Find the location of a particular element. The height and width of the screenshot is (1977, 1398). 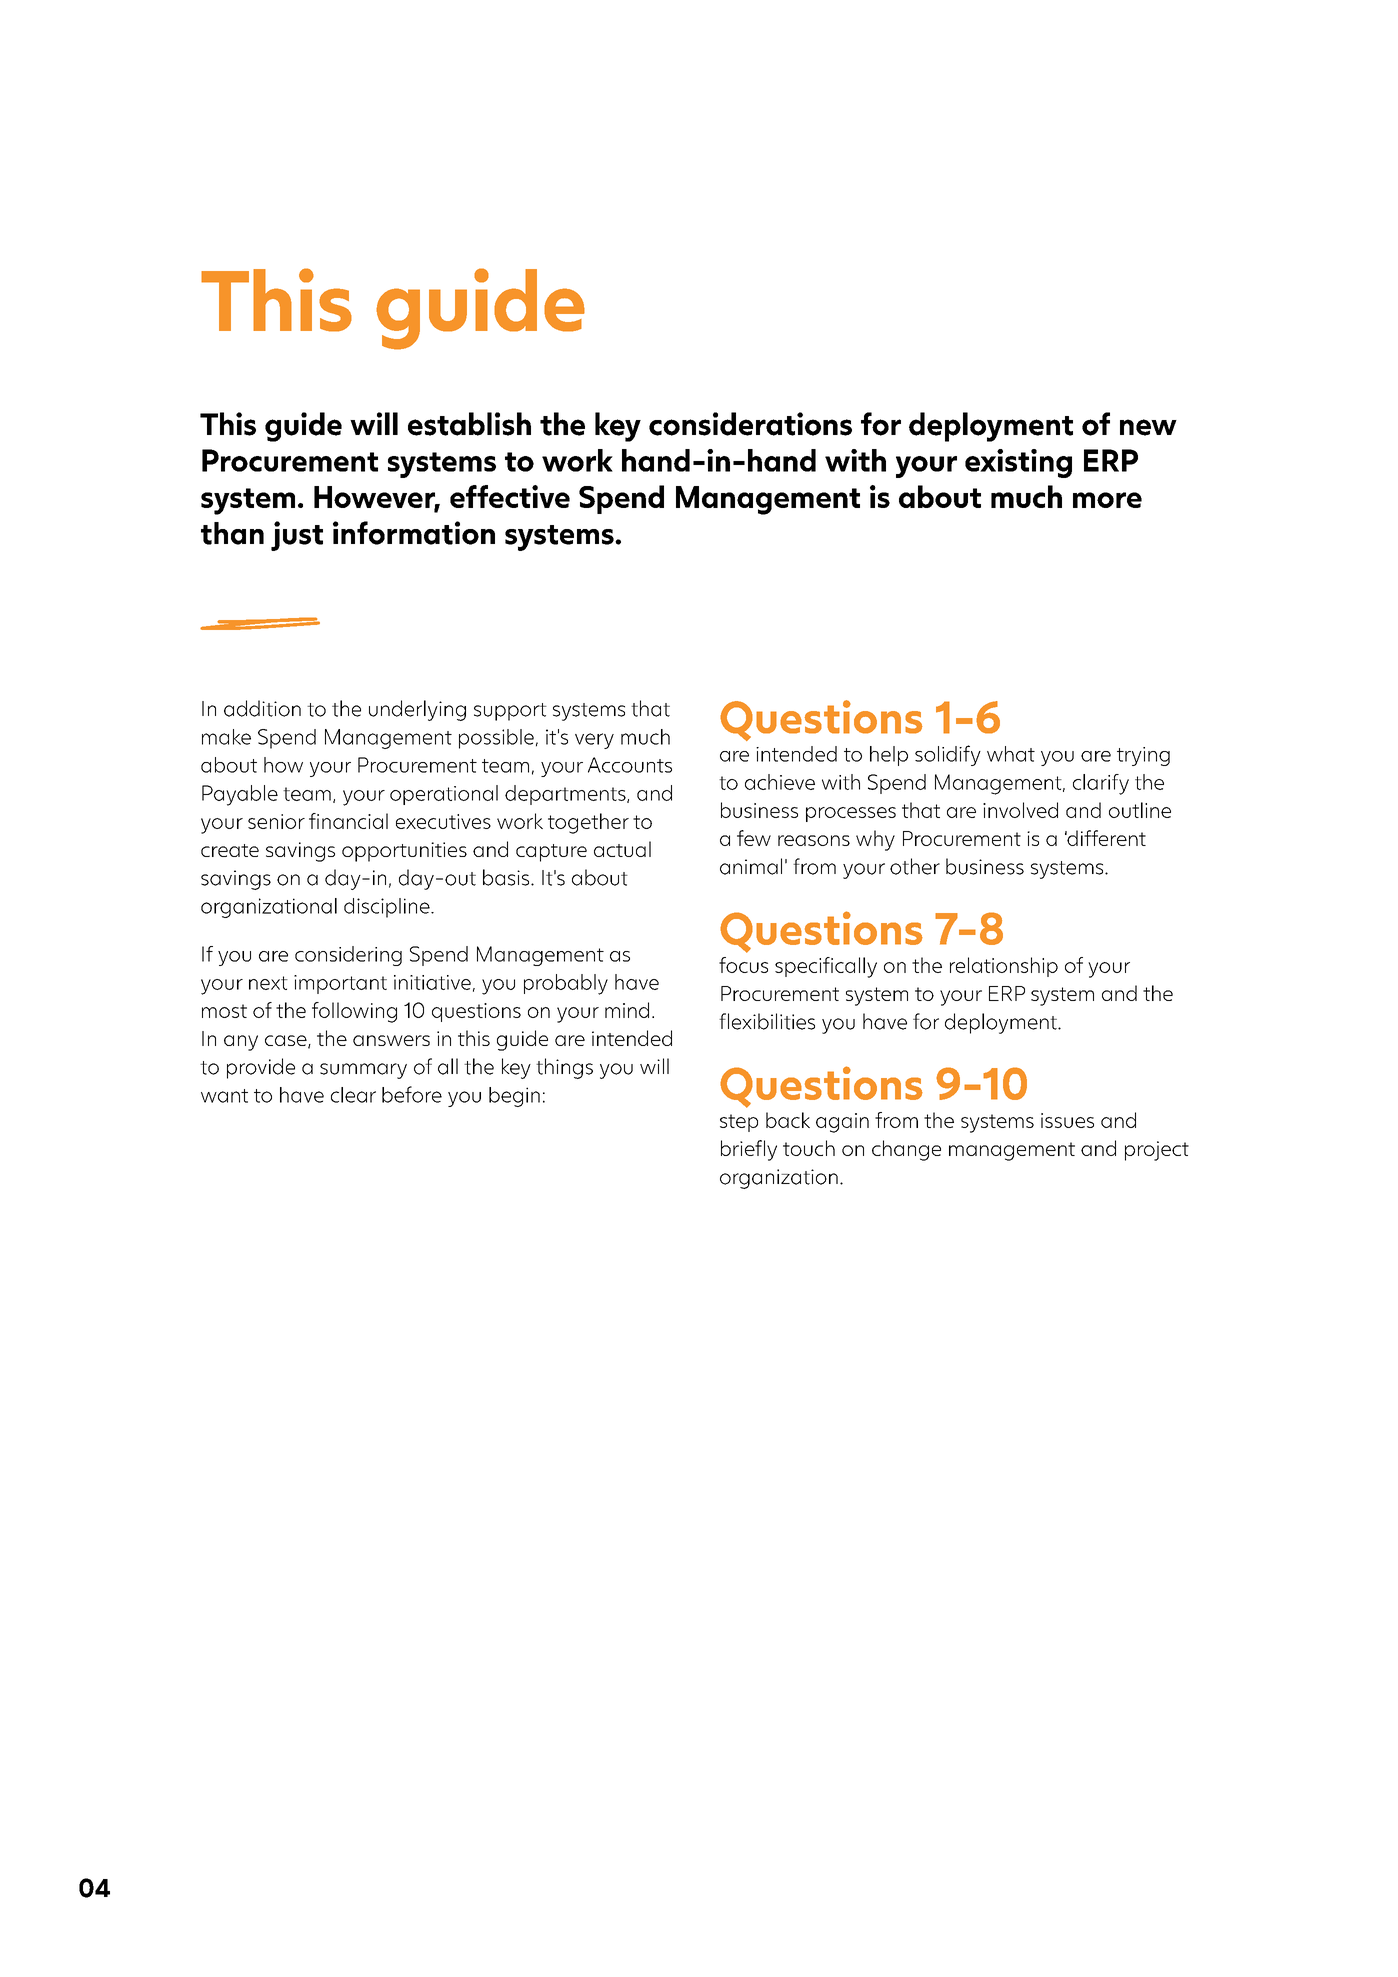

considerations is located at coordinates (750, 424).
